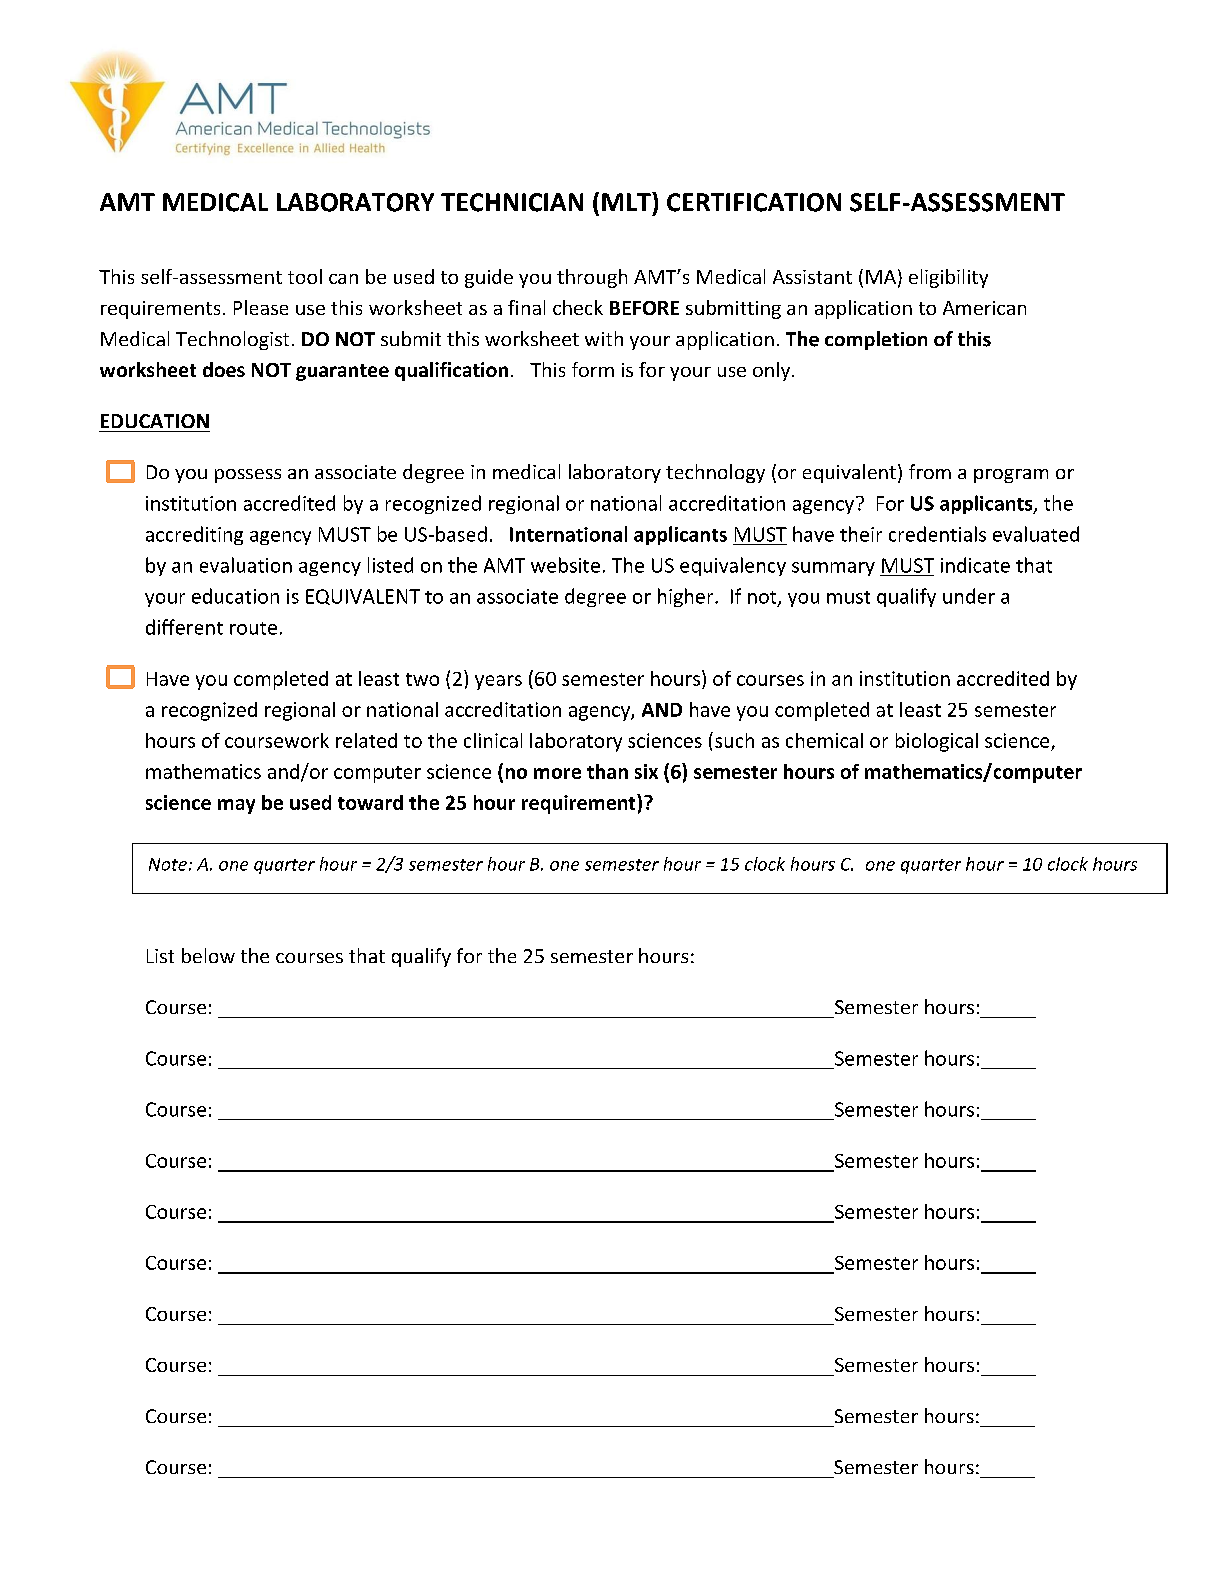 This page has width=1229, height=1591. I want to click on website, so click(565, 565).
